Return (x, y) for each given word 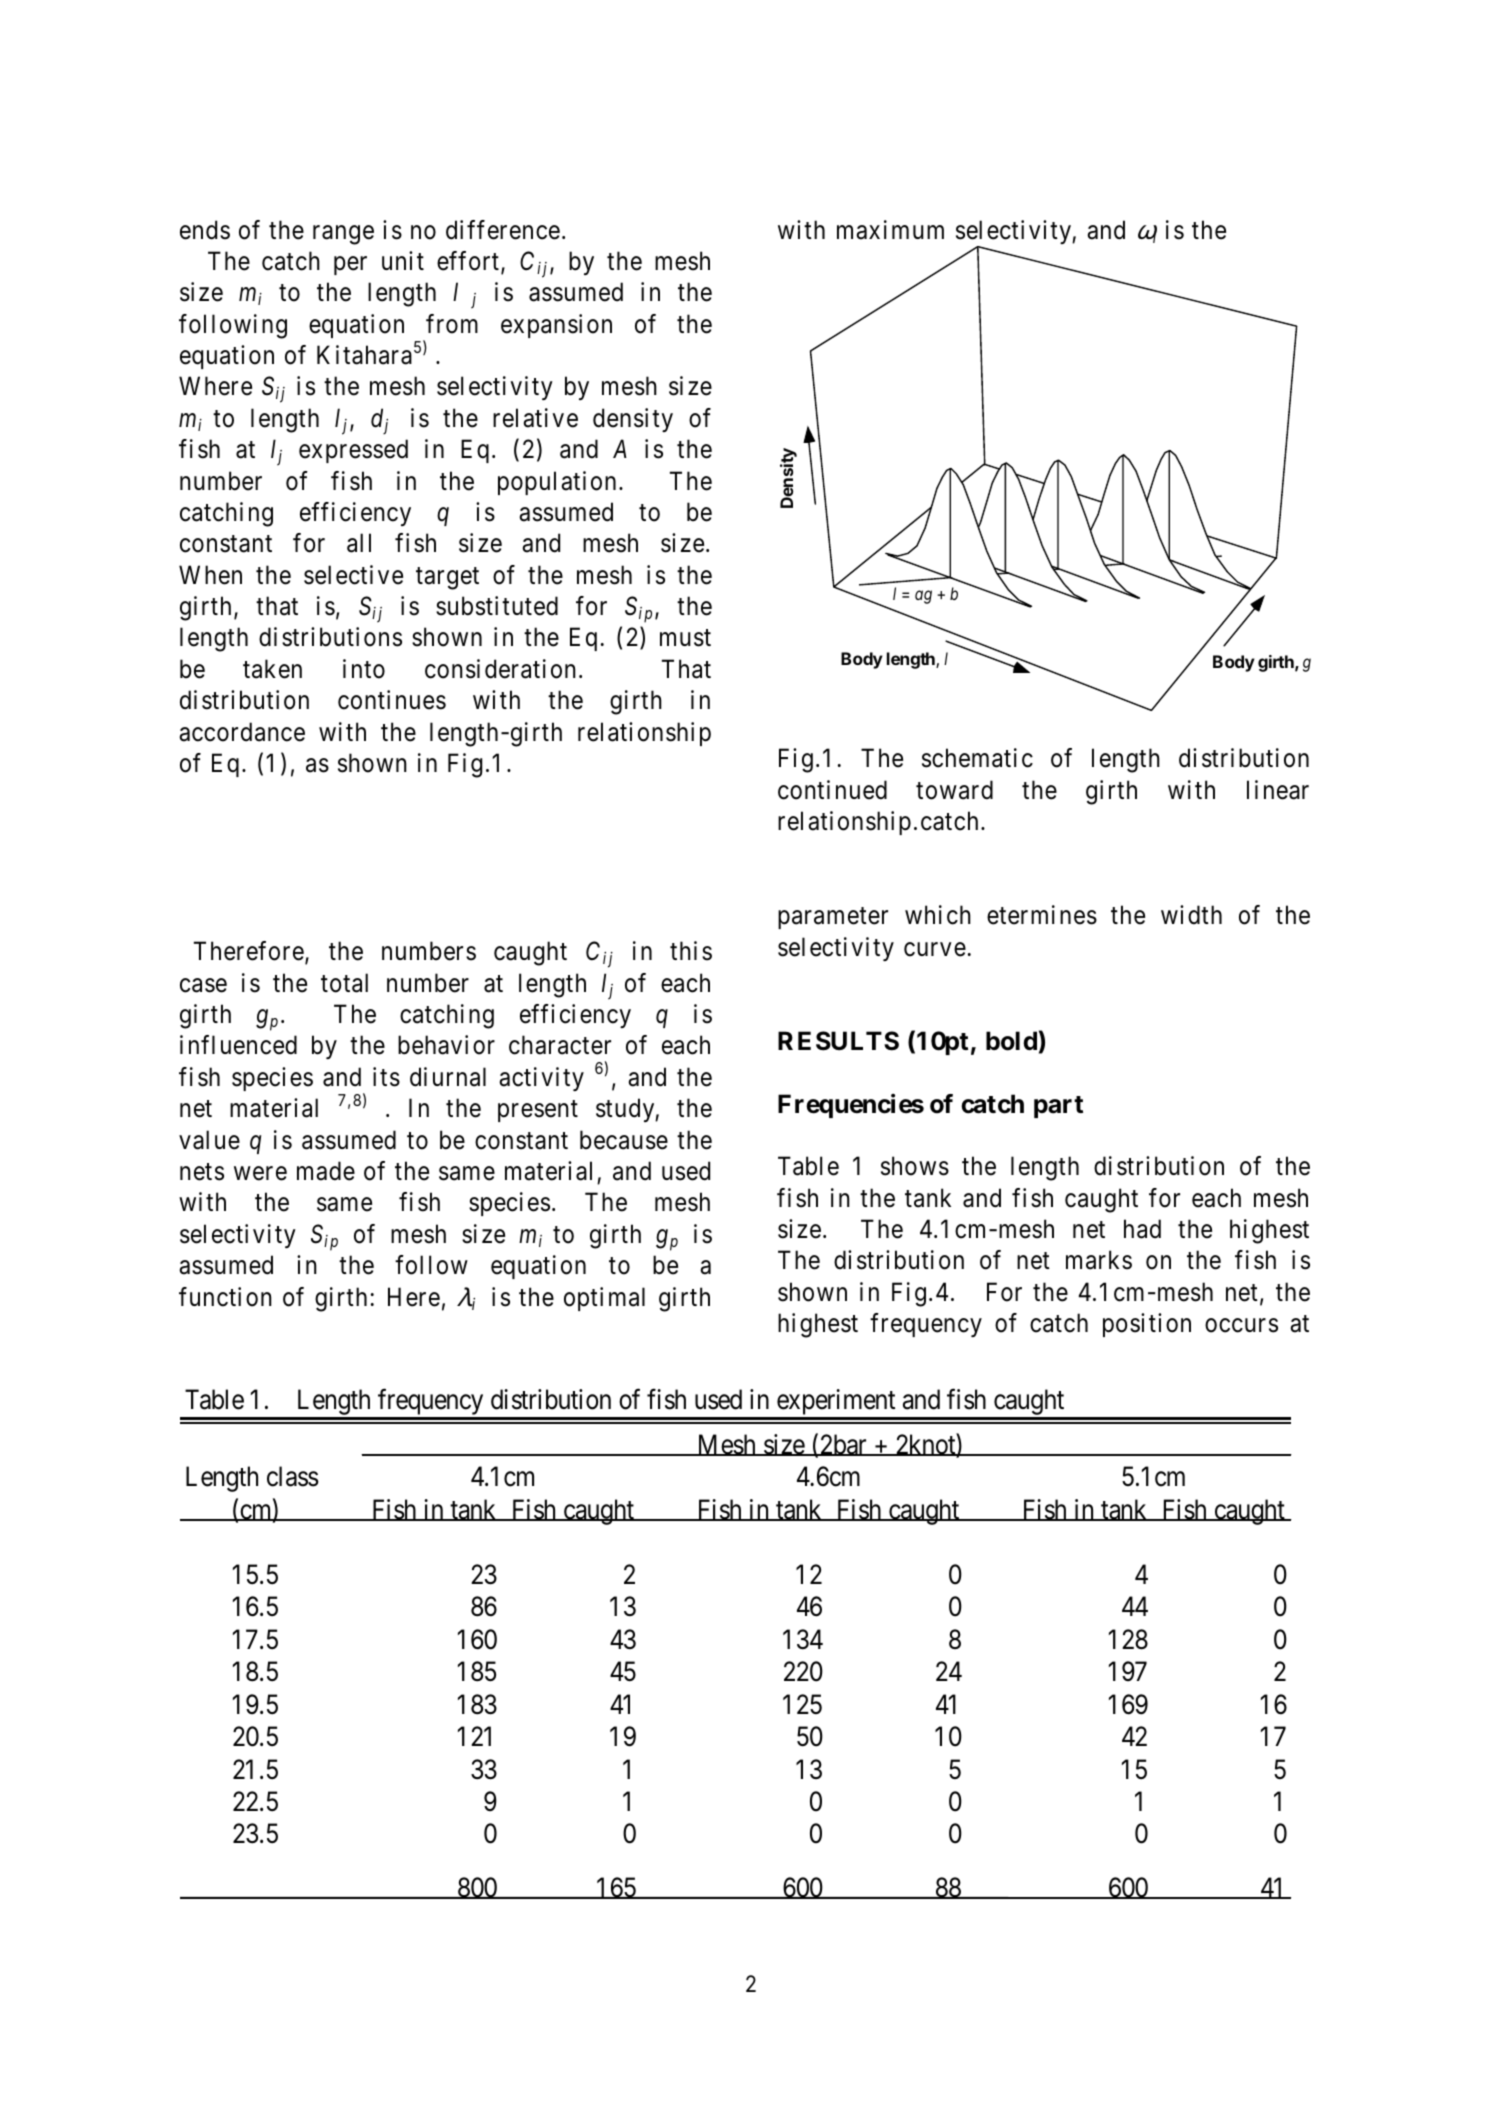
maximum (890, 230)
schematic (977, 758)
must (685, 638)
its (386, 1077)
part (1058, 1107)
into (364, 669)
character (560, 1045)
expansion (556, 326)
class (293, 1476)
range (343, 235)
